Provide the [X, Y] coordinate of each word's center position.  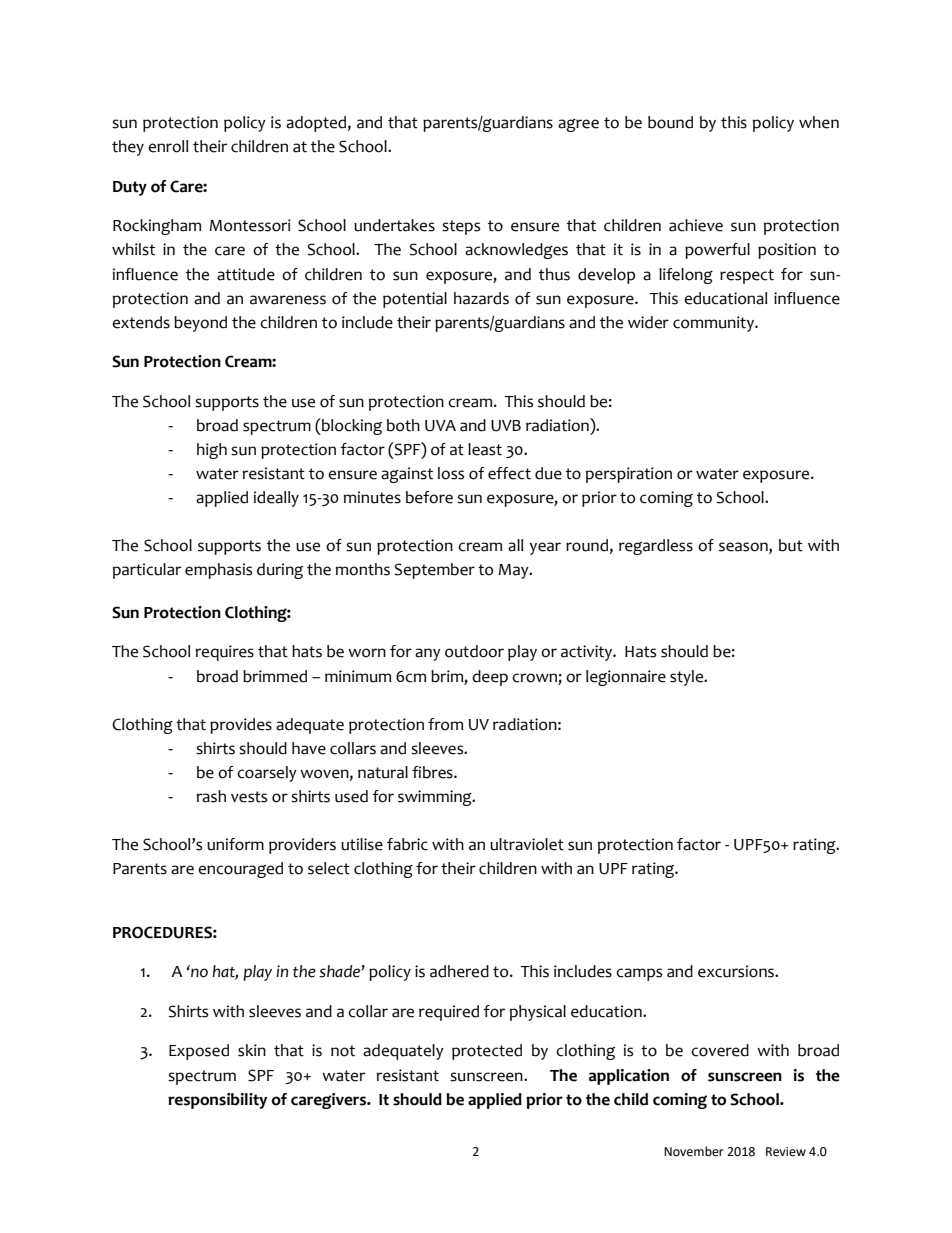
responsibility [217, 1101]
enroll [168, 146]
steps [461, 227]
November [694, 1151]
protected [487, 1052]
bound [670, 122]
